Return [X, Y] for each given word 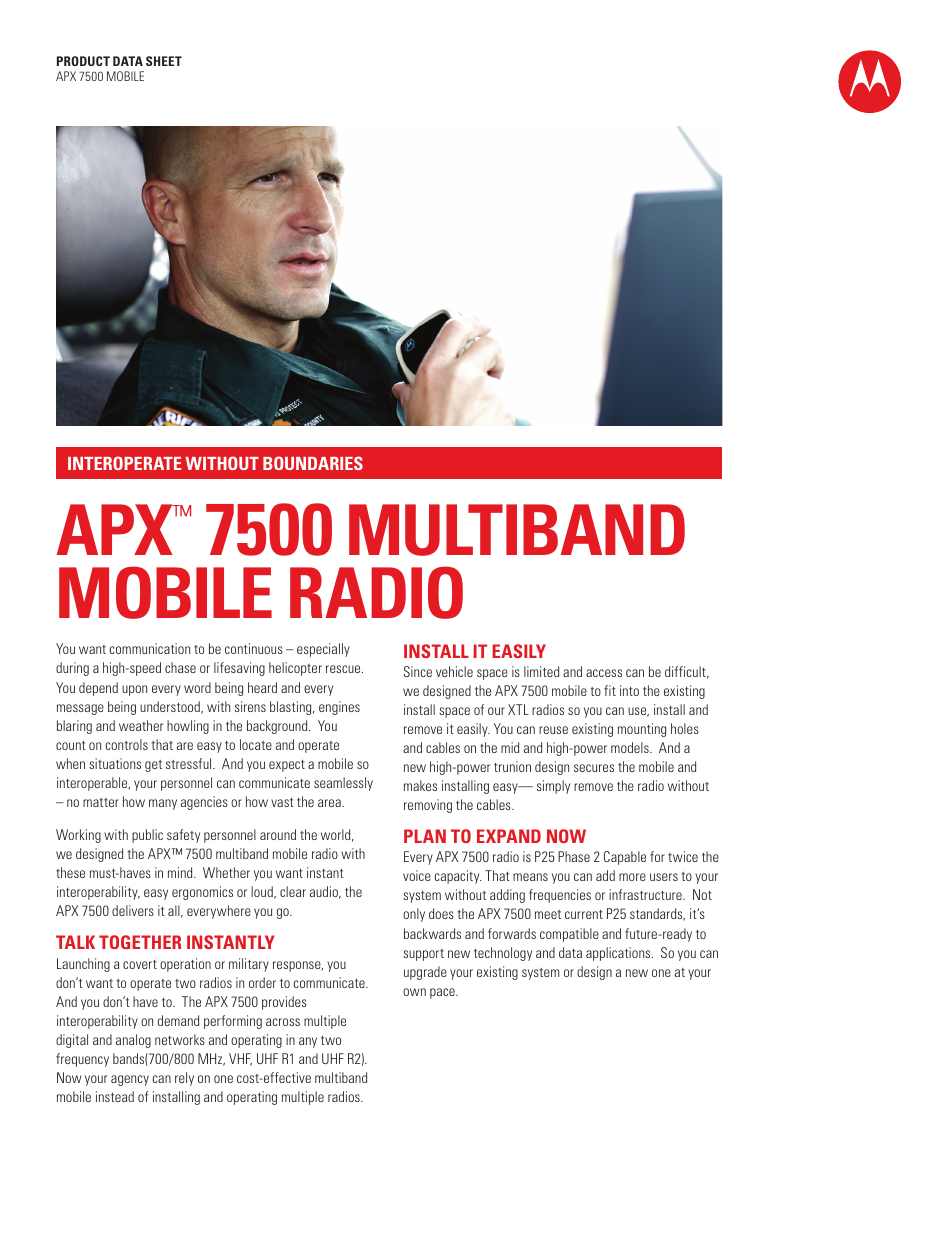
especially [323, 650]
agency [130, 1080]
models [631, 747]
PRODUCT [83, 61]
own [414, 992]
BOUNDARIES [313, 463]
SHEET [164, 61]
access [604, 673]
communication [150, 648]
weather [141, 725]
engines [339, 708]
